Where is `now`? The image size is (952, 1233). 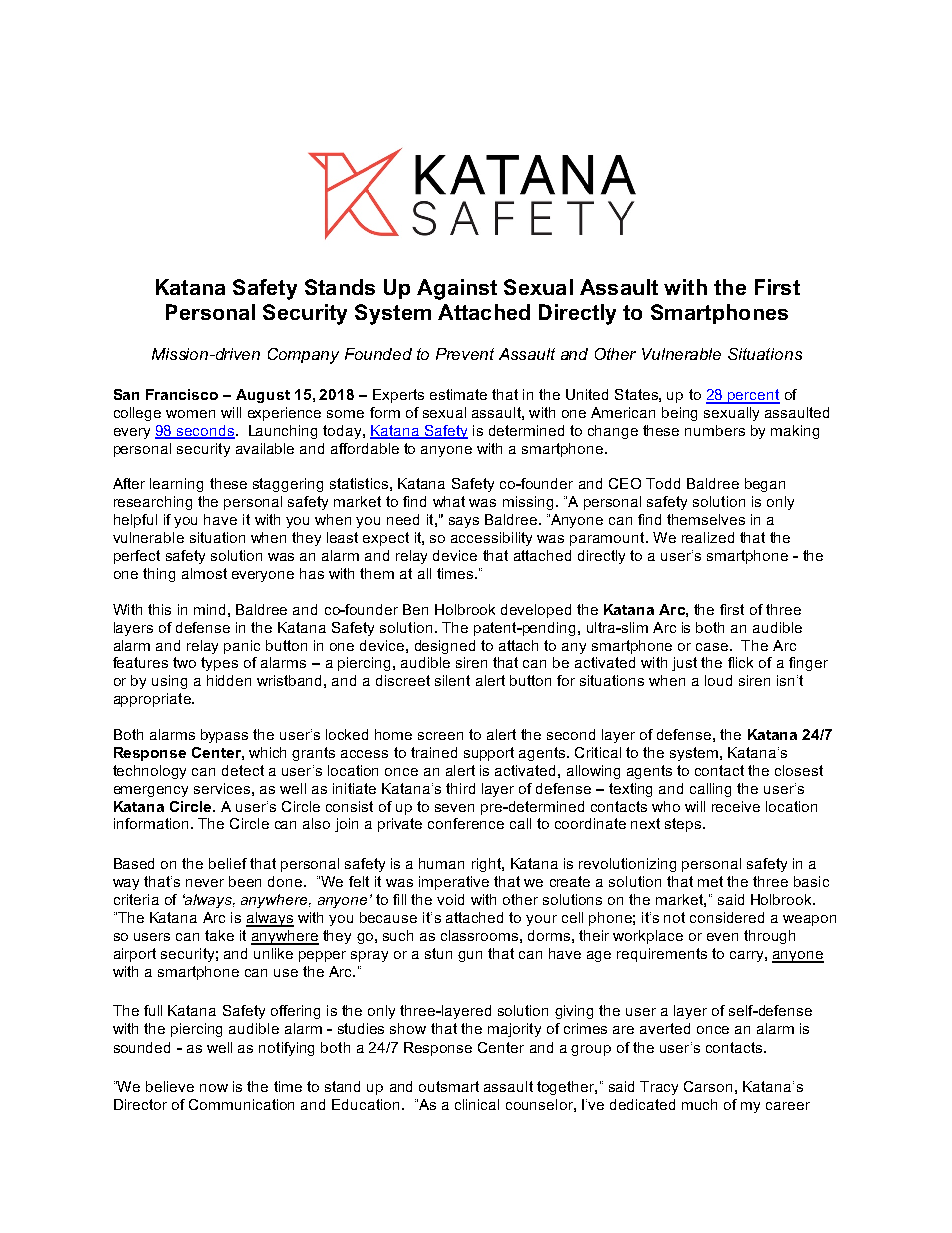 now is located at coordinates (214, 1088).
